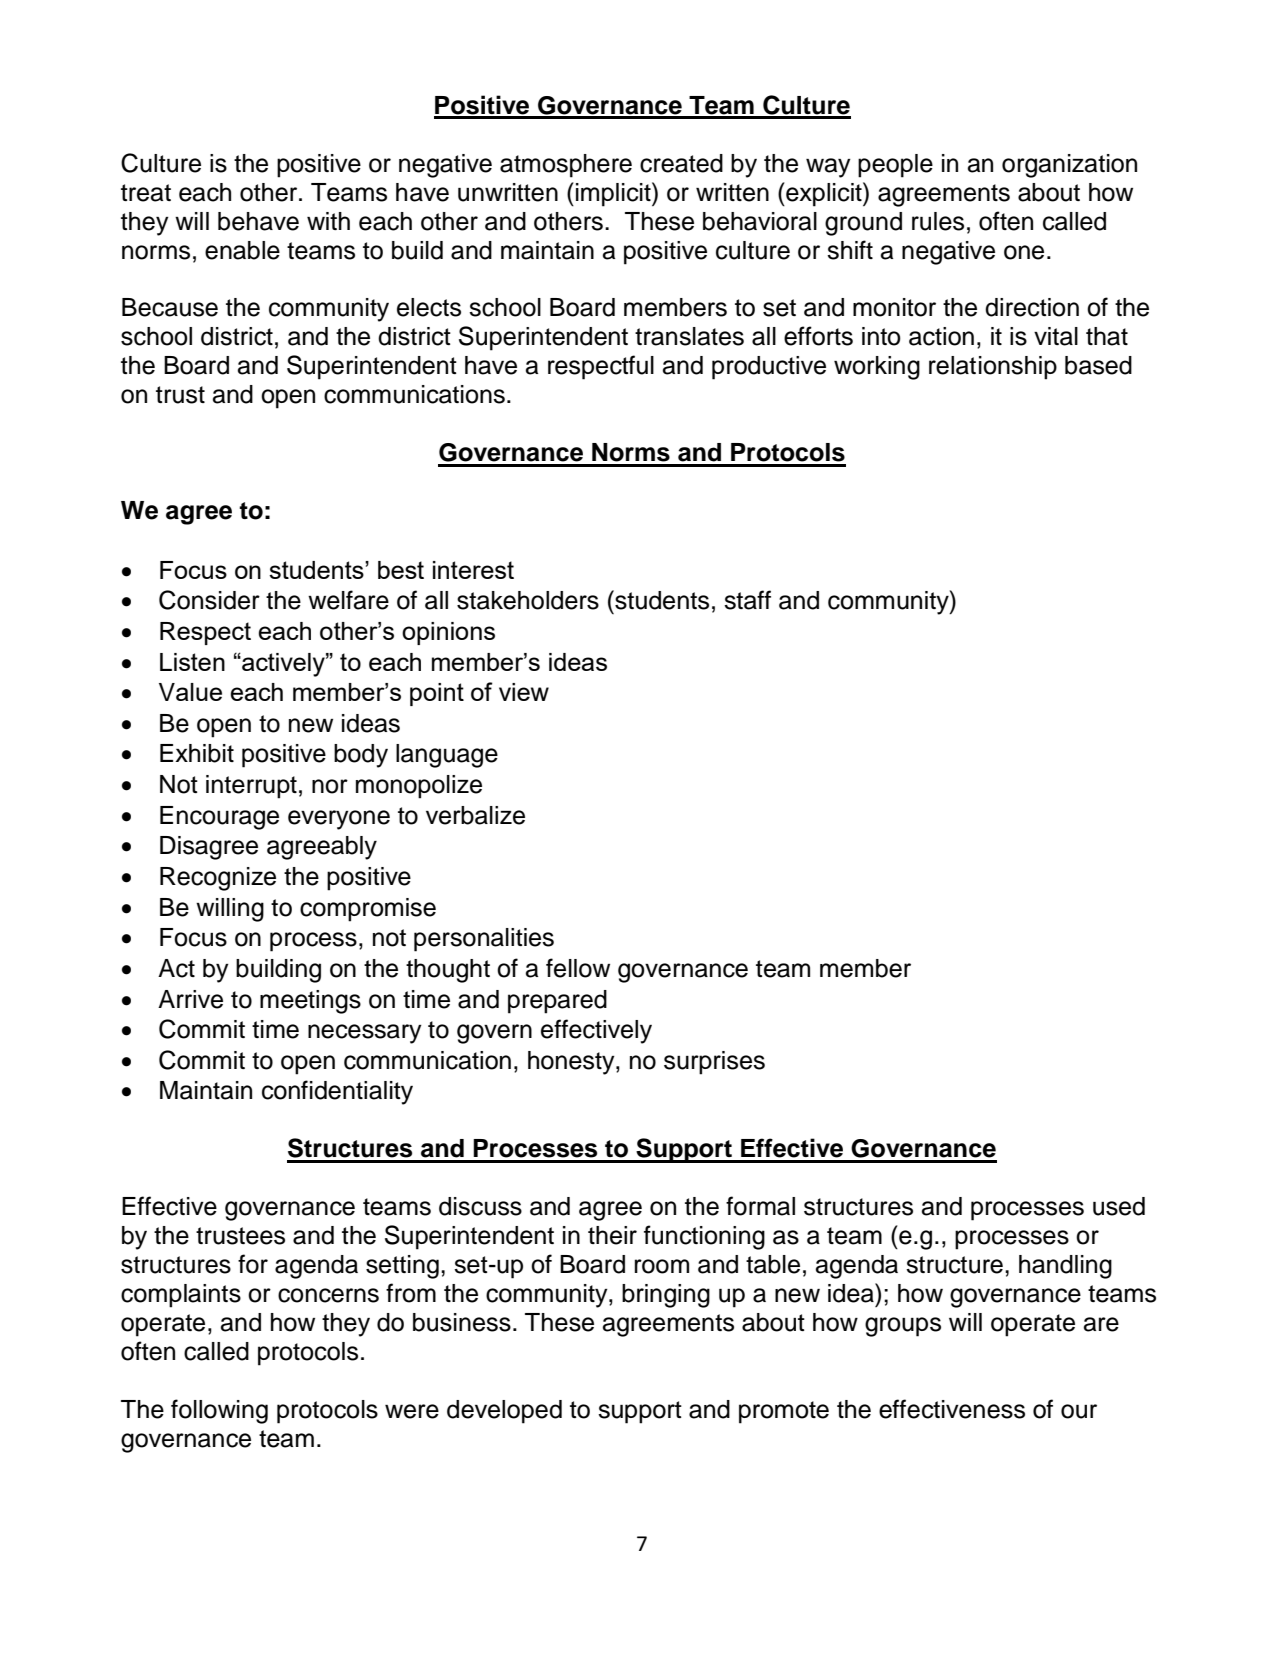 The image size is (1284, 1661). I want to click on bringing, so click(666, 1296).
